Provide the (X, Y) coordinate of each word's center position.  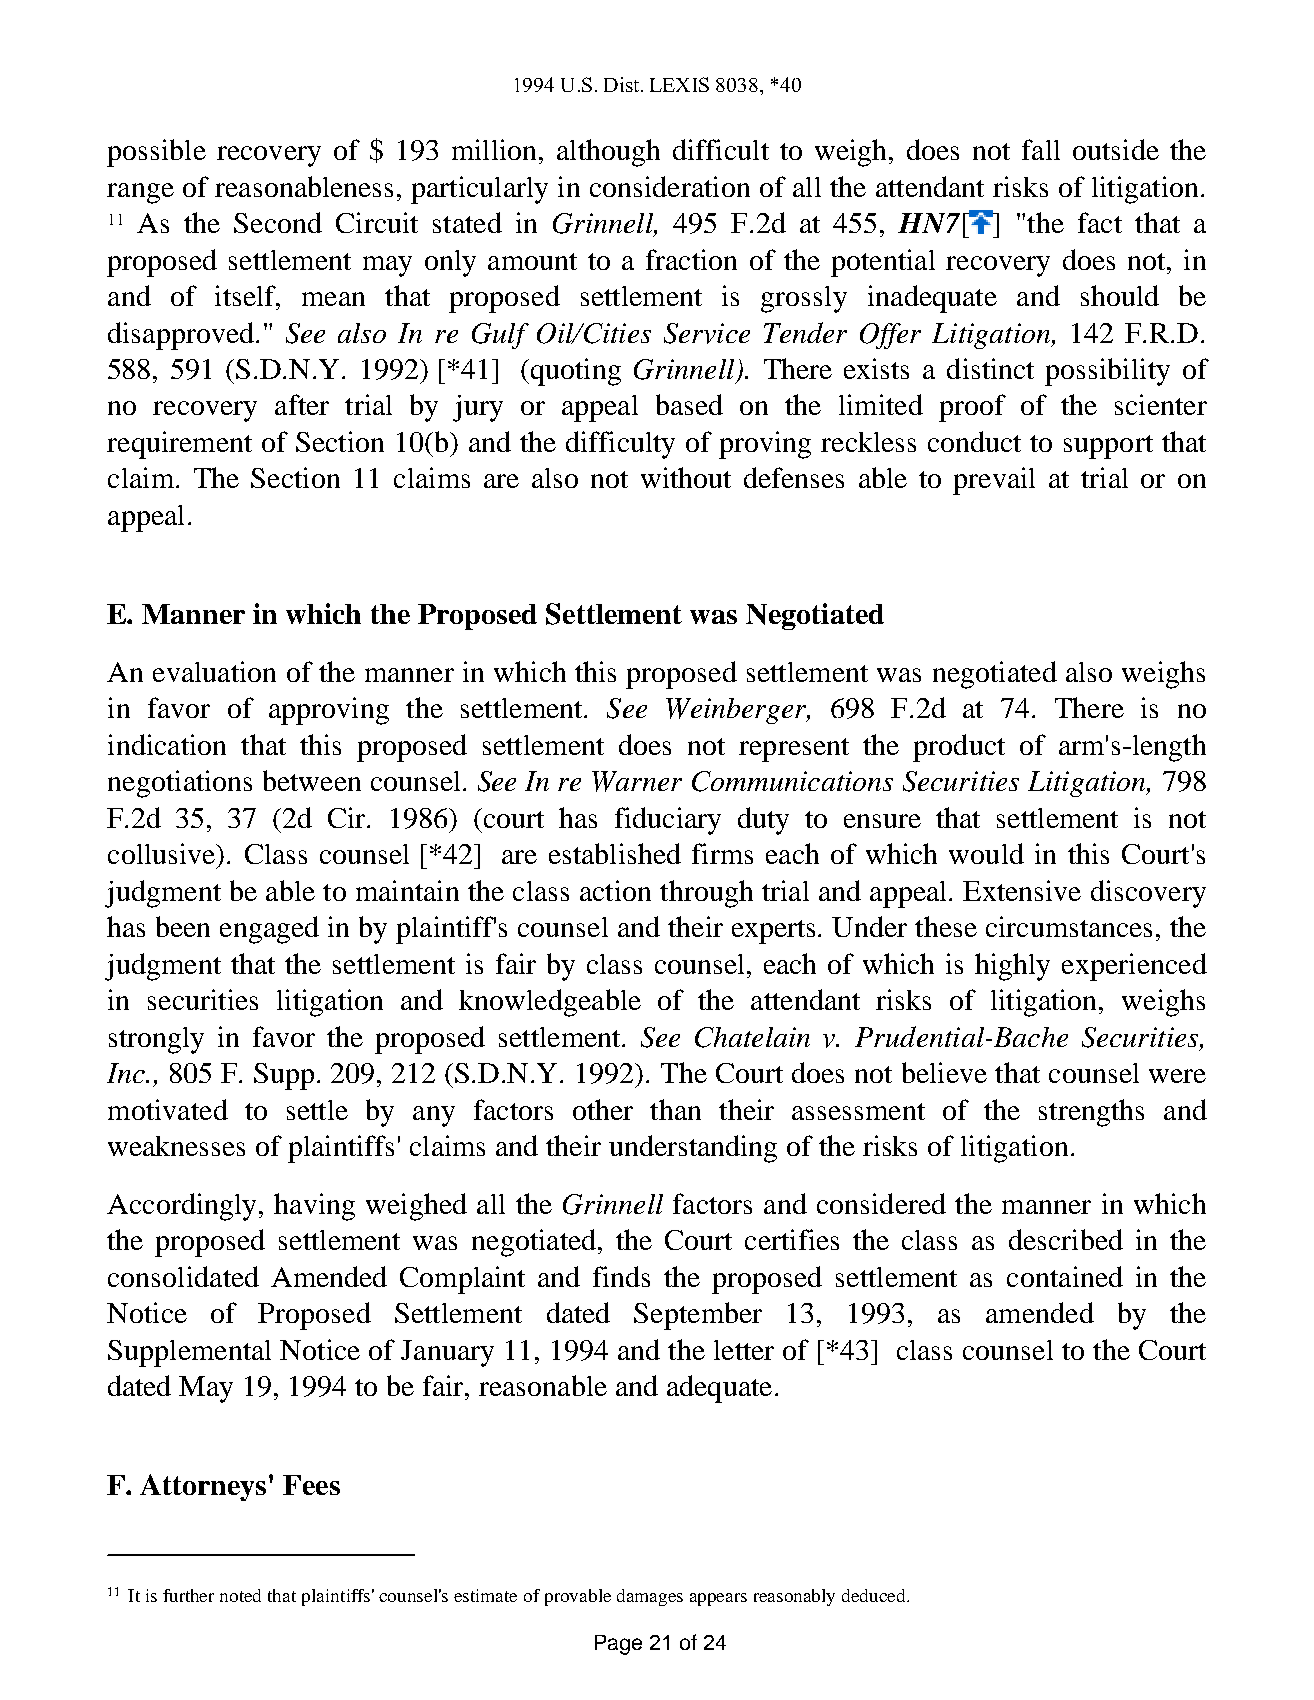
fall (1041, 149)
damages (650, 1597)
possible (156, 153)
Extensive (1022, 890)
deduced (875, 1595)
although (608, 153)
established (615, 853)
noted (240, 1595)
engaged (269, 930)
